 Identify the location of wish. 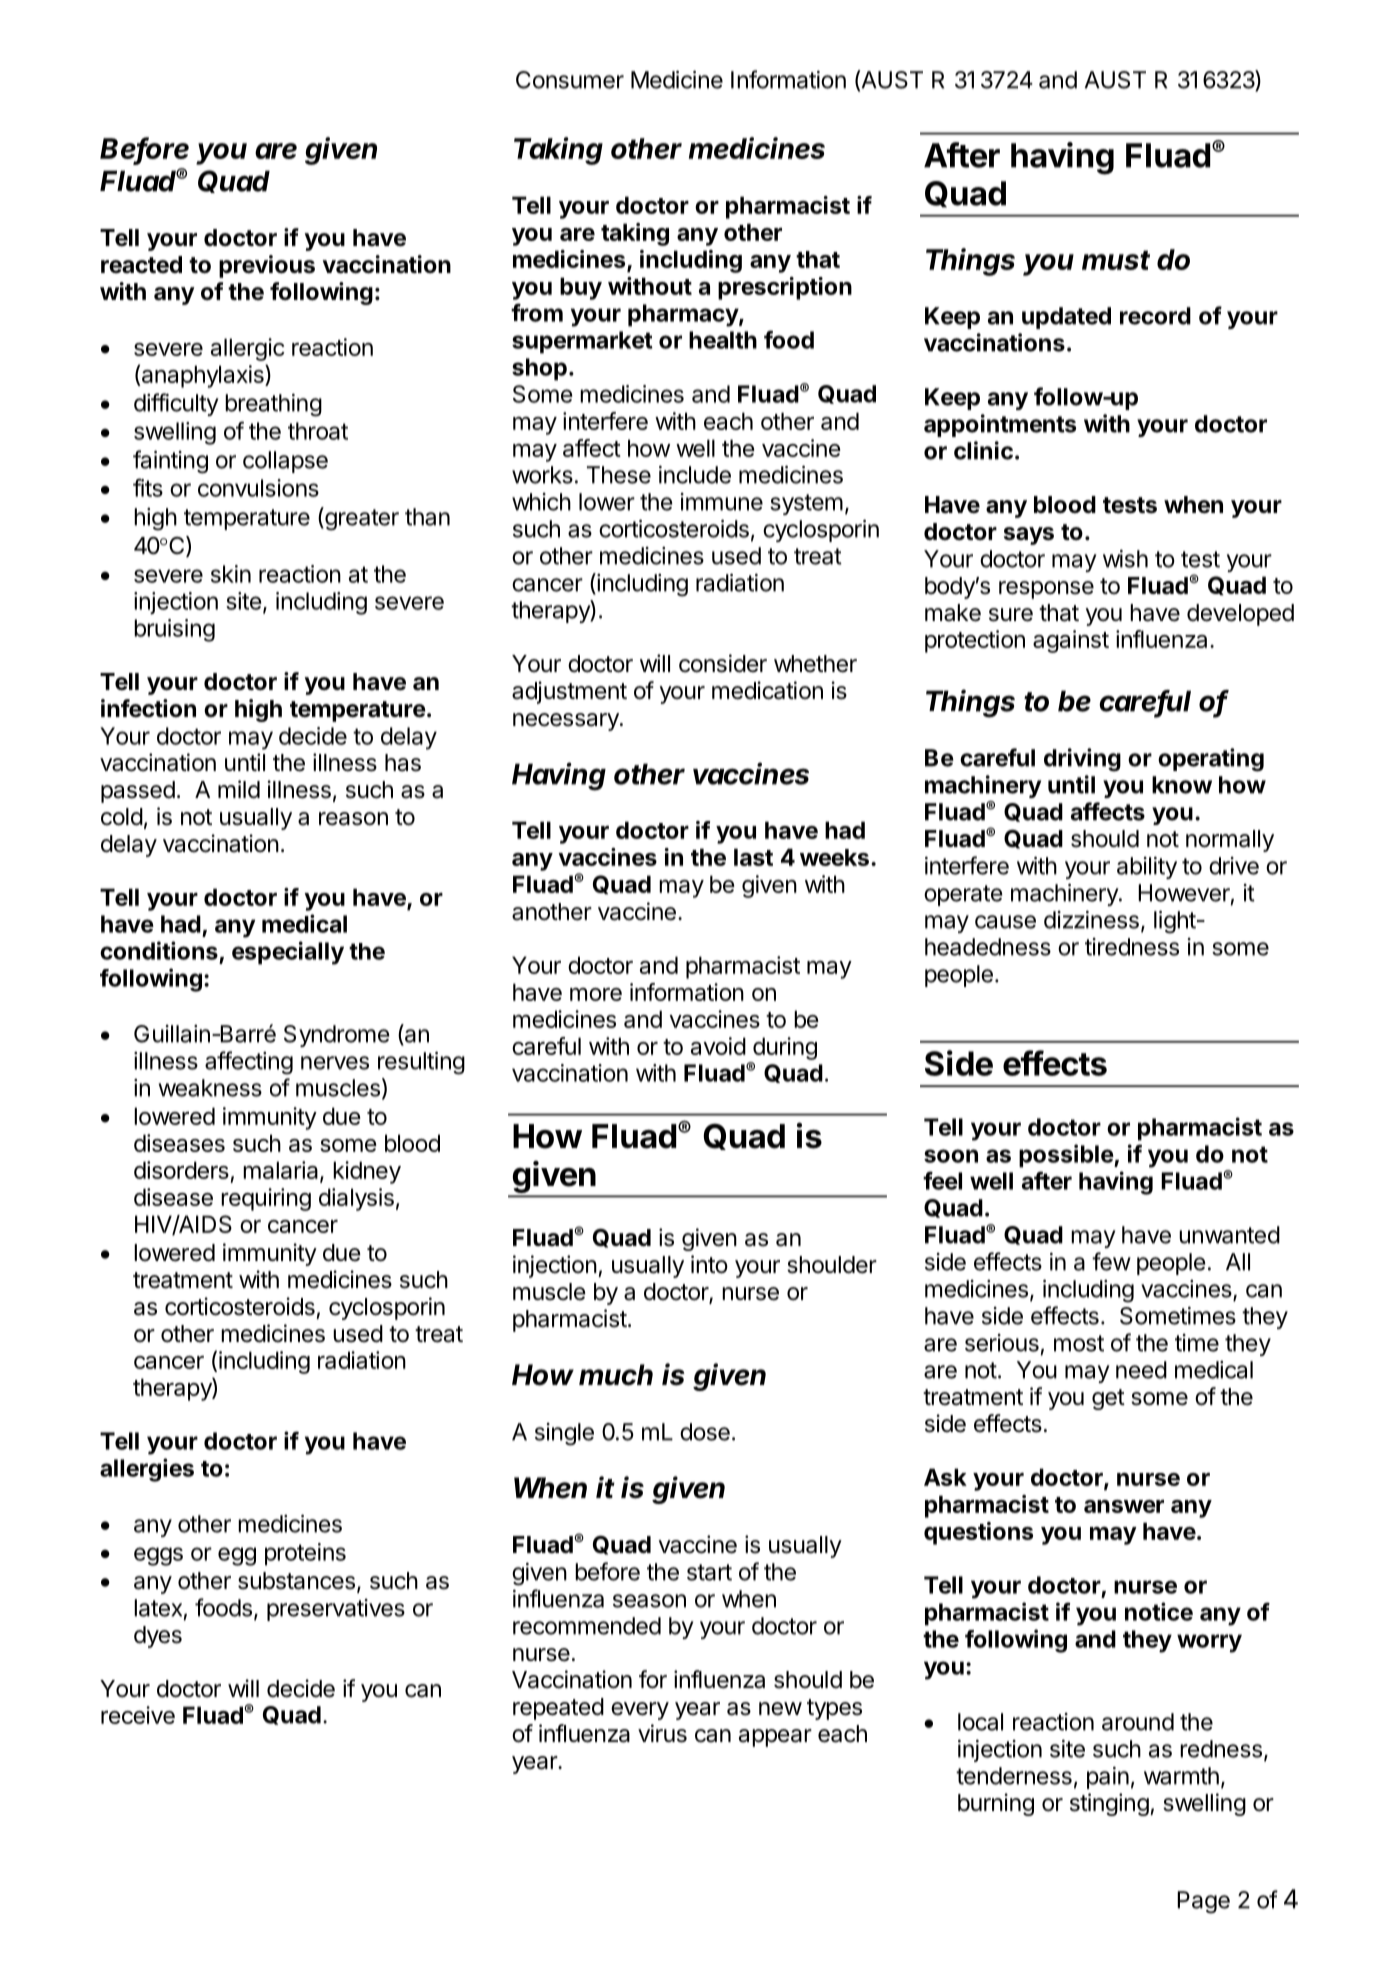
(1125, 559).
